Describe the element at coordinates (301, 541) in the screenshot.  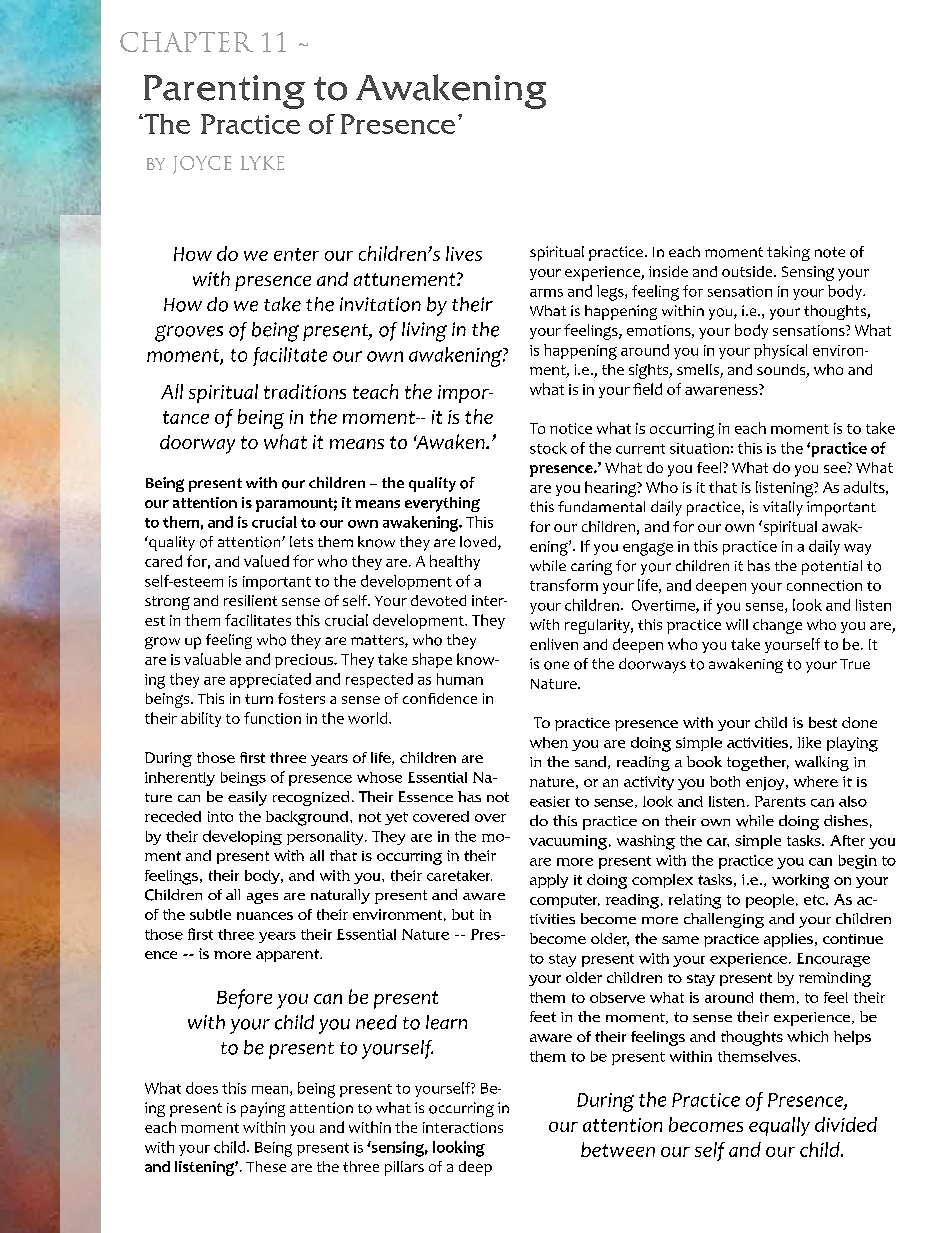
I see `lets` at that location.
